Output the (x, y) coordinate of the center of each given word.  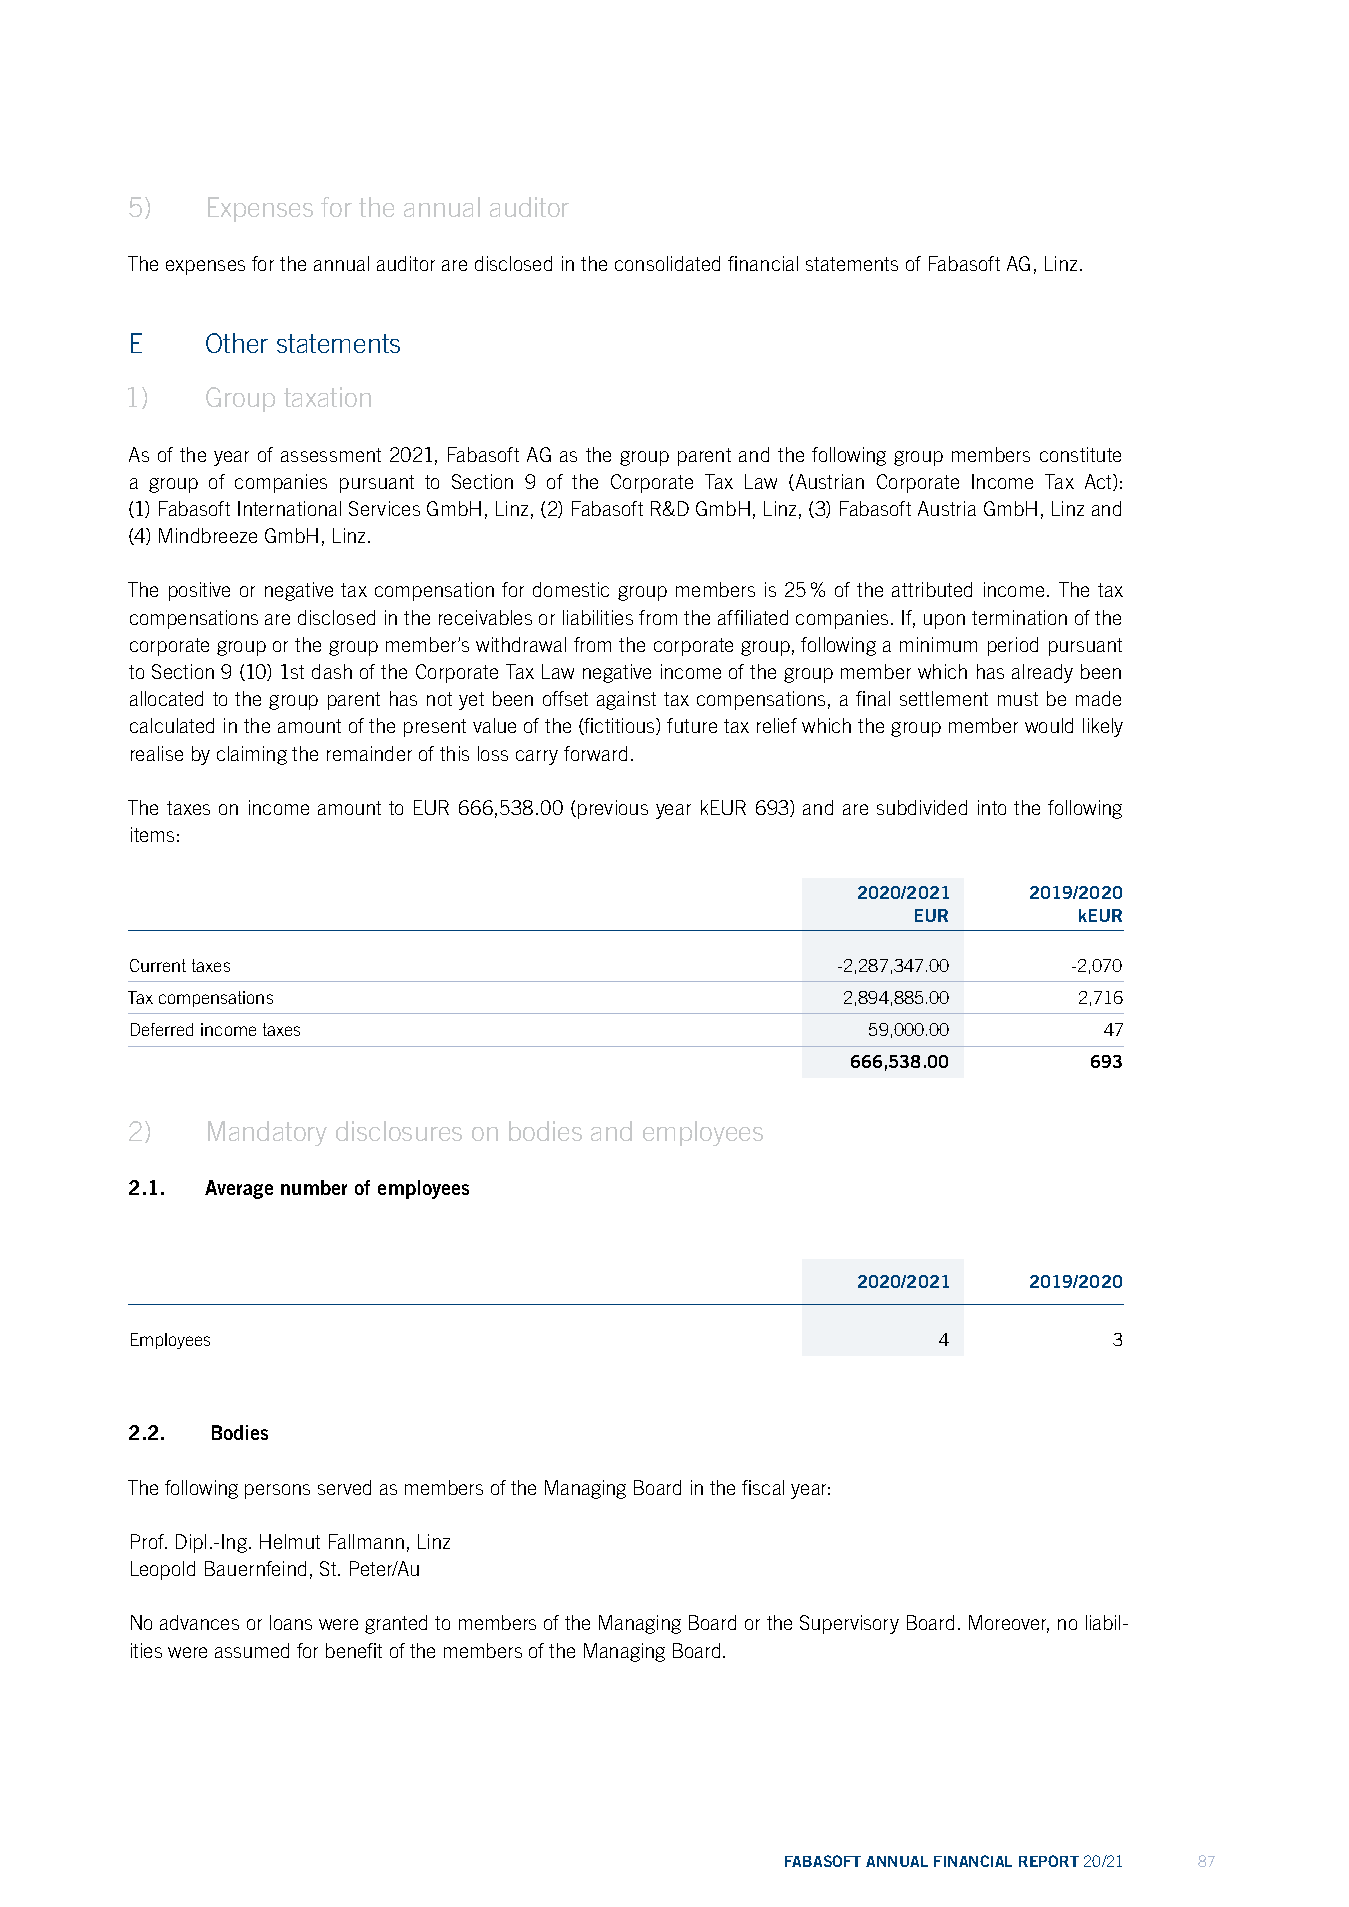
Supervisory (849, 1624)
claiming (252, 755)
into (992, 807)
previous (613, 809)
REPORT (1049, 1861)
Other (237, 343)
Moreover (1009, 1624)
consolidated (667, 263)
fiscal (763, 1487)
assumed (252, 1650)
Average (239, 1189)
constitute (1080, 454)
